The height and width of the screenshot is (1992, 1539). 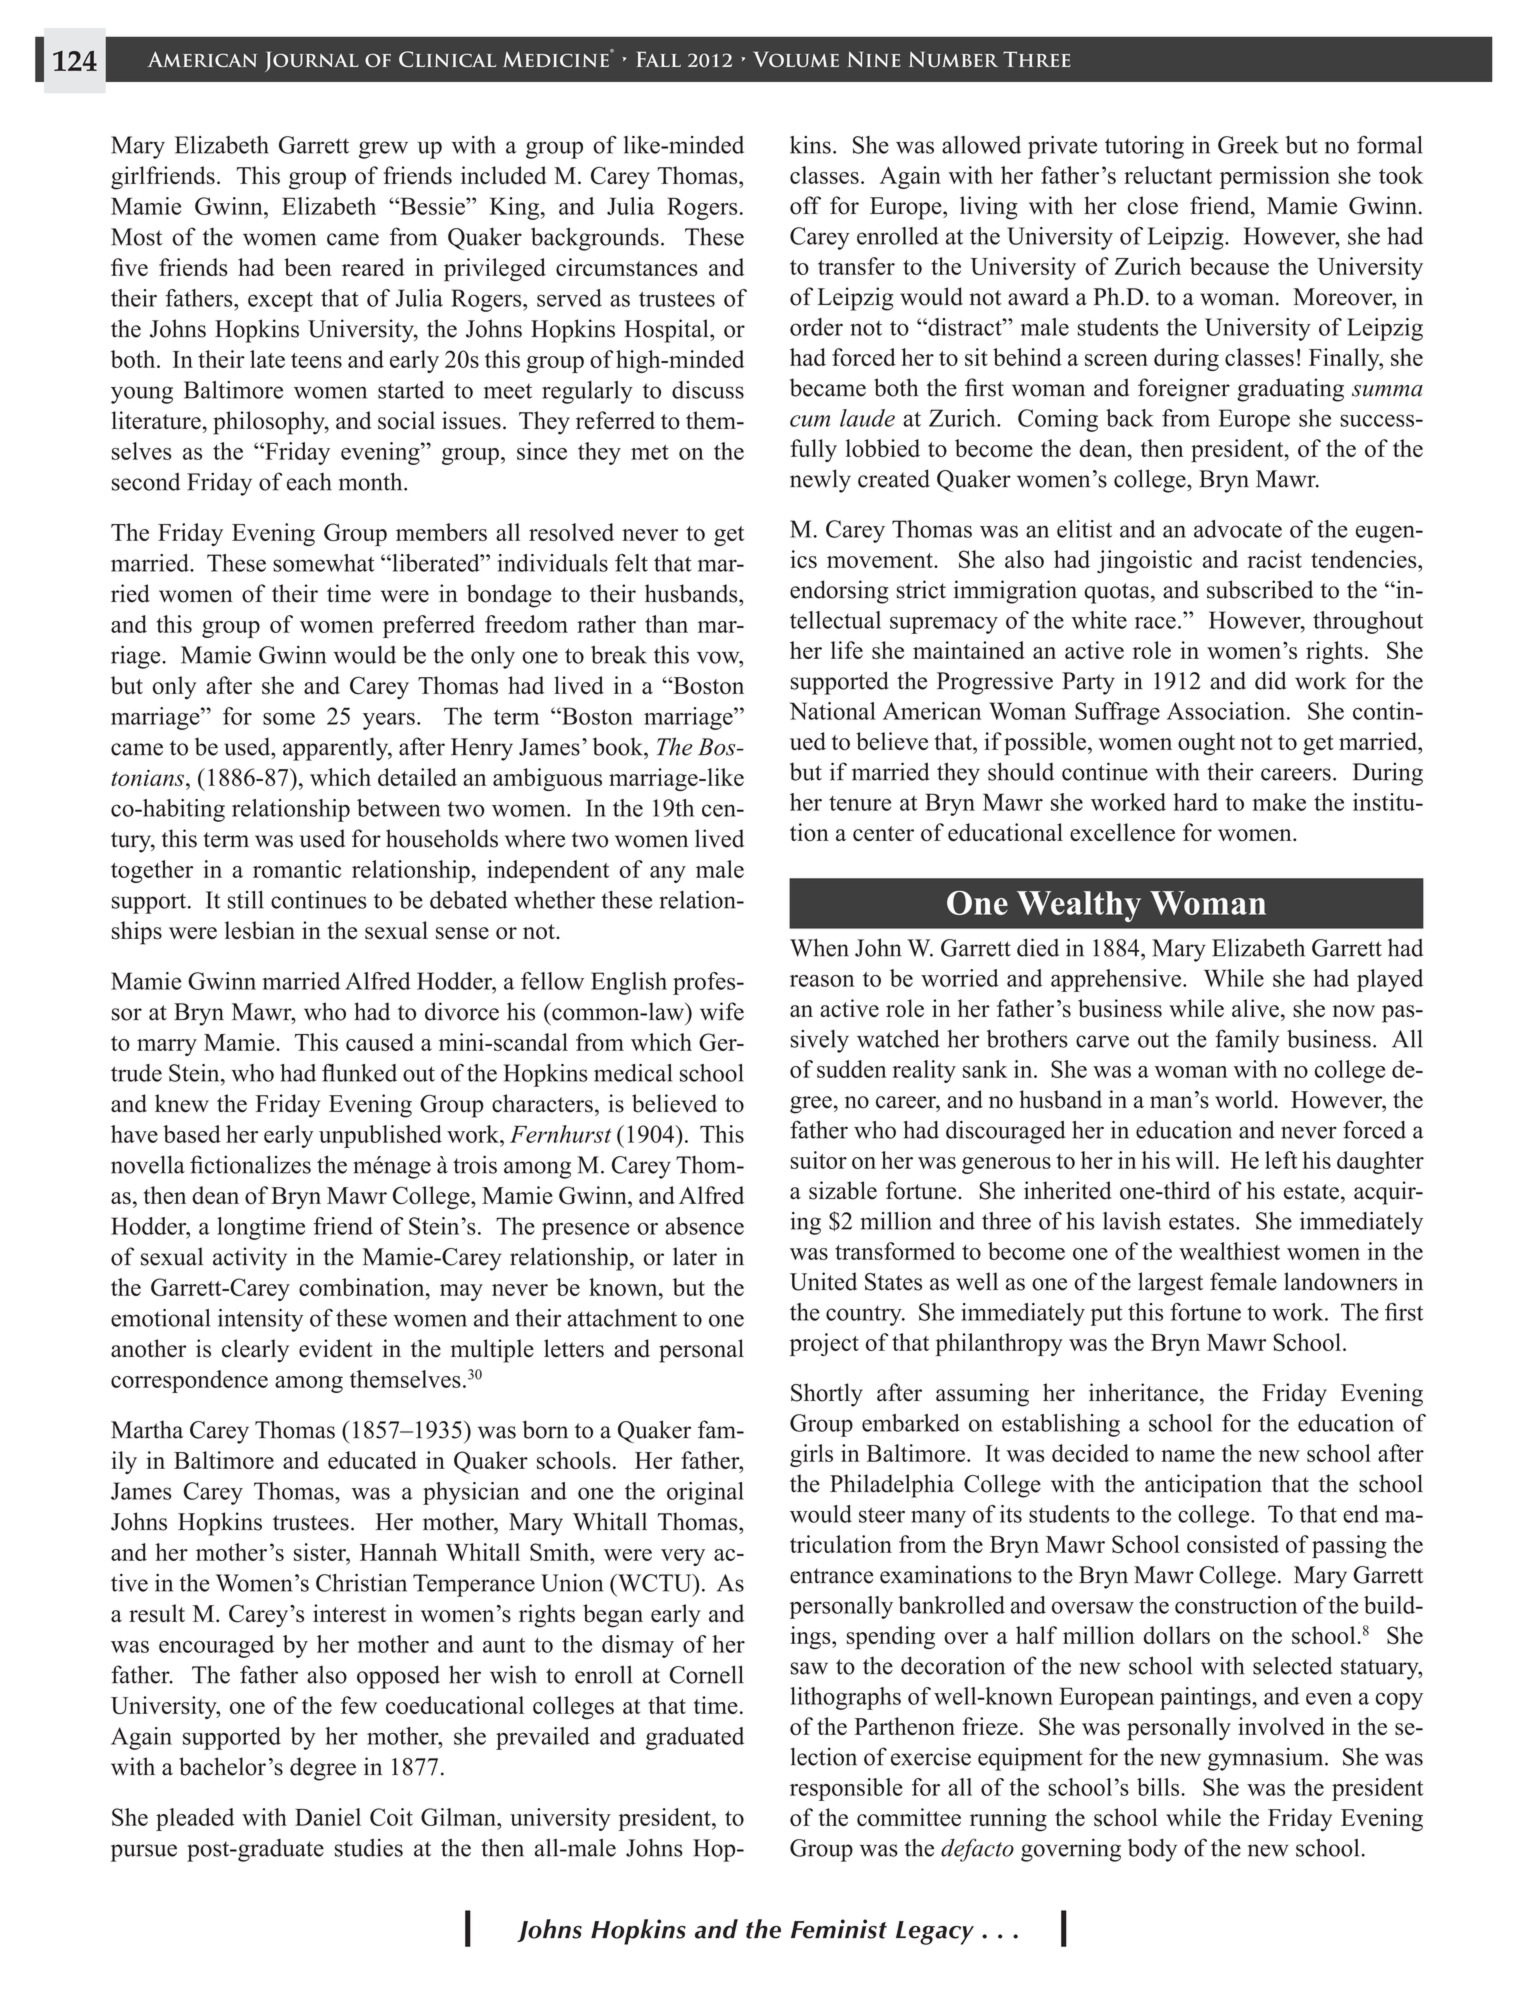 I want to click on Daniel, so click(x=328, y=1817).
